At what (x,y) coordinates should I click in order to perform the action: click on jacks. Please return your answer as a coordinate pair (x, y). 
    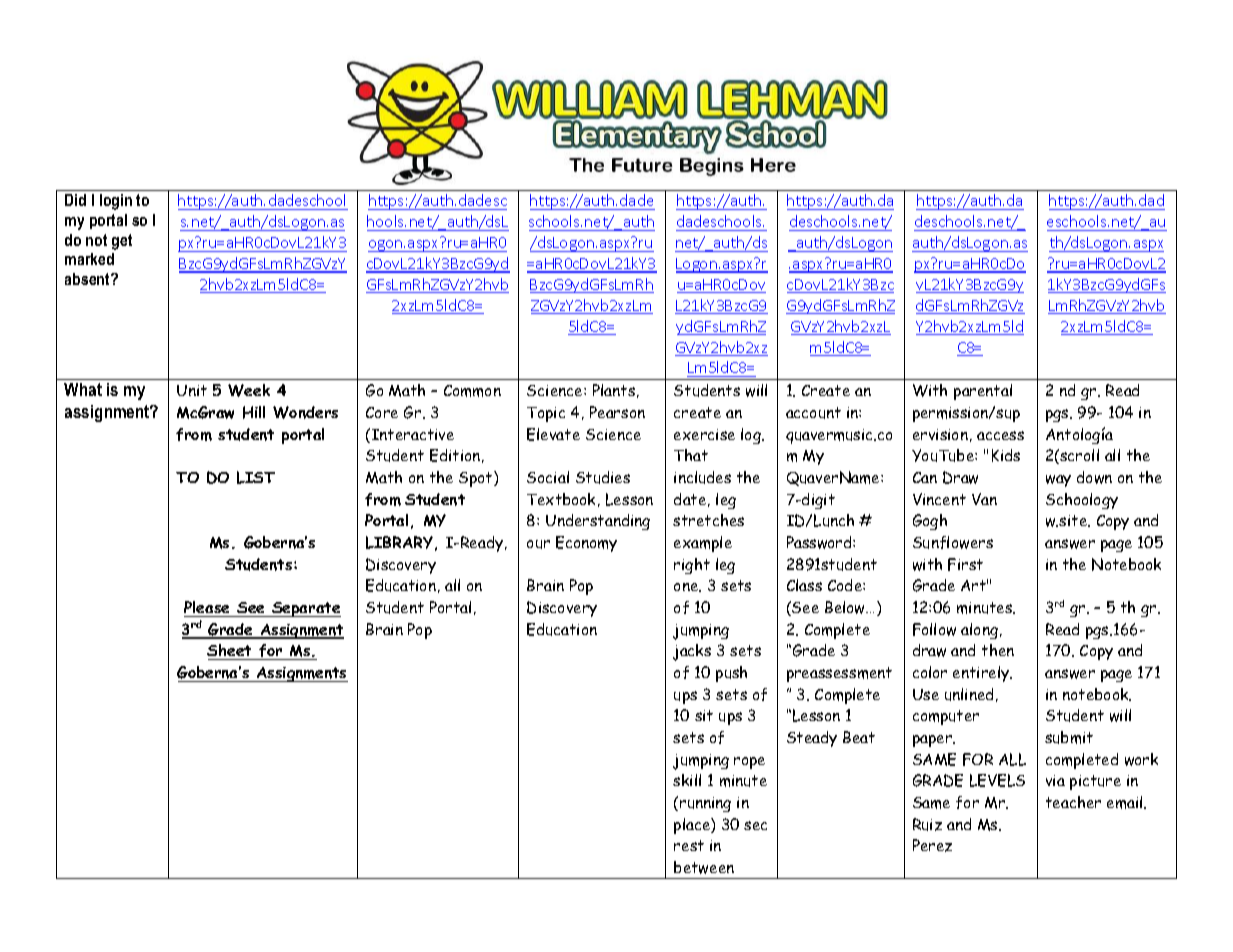
    Looking at the image, I should click on (692, 652).
